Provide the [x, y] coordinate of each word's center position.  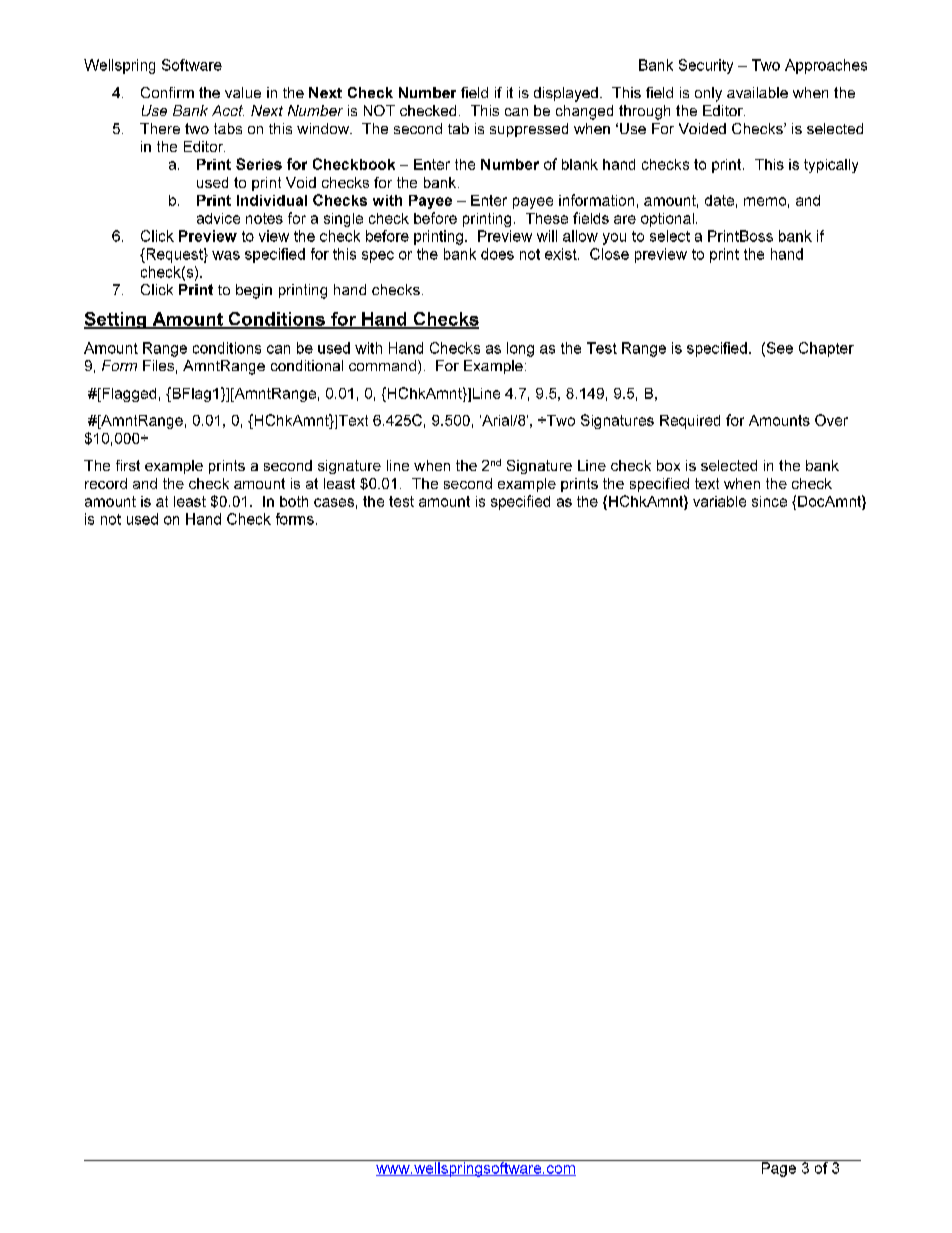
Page [779, 1168]
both [294, 501]
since [769, 501]
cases [334, 502]
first [128, 465]
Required [690, 422]
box [668, 465]
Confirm [167, 92]
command [382, 365]
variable [719, 501]
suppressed [529, 130]
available [757, 92]
